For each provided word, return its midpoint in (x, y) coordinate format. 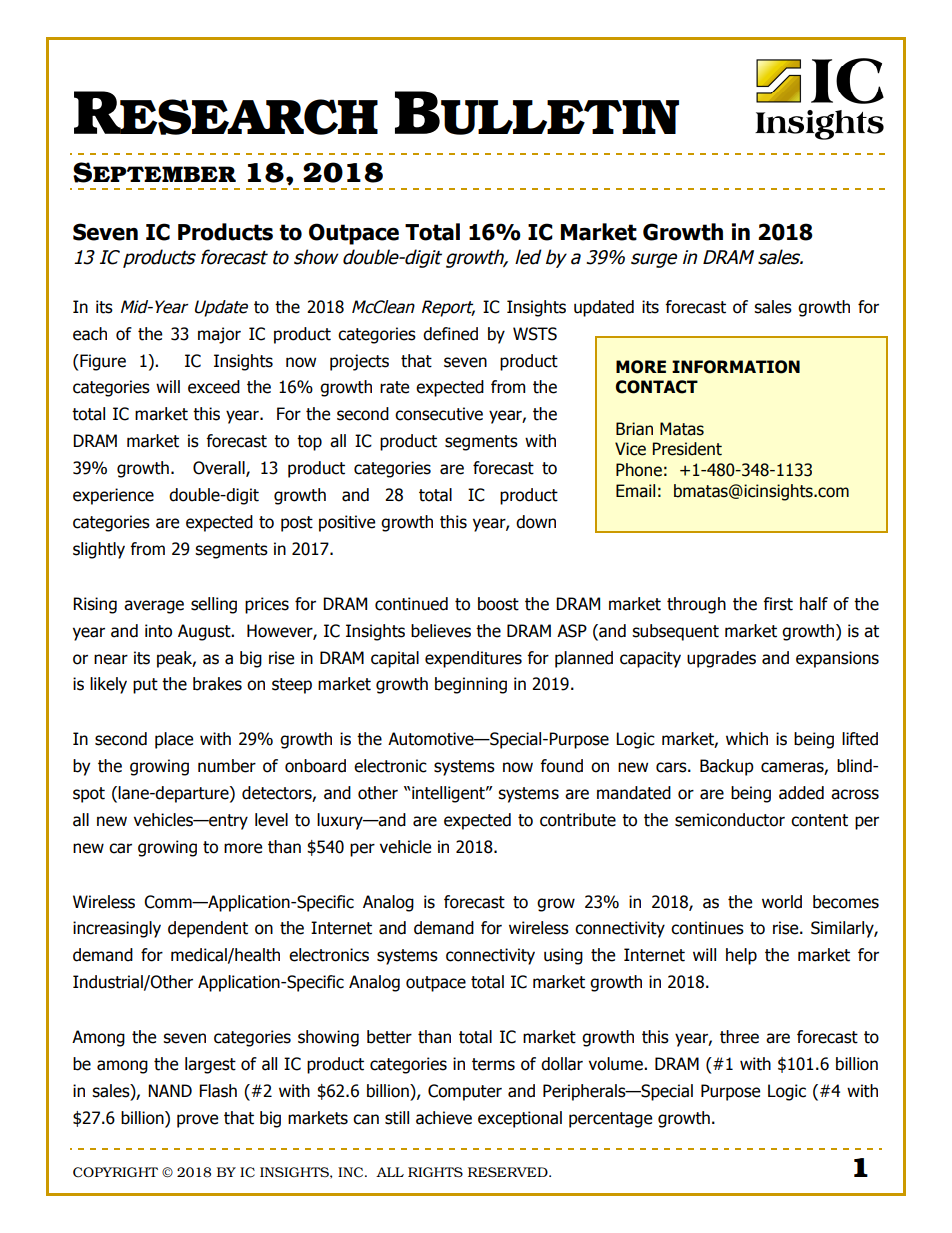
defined (450, 334)
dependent (208, 929)
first (778, 604)
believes (441, 631)
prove (197, 1121)
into (158, 631)
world (782, 902)
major (219, 335)
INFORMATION (736, 367)
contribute (578, 820)
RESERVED (509, 1172)
